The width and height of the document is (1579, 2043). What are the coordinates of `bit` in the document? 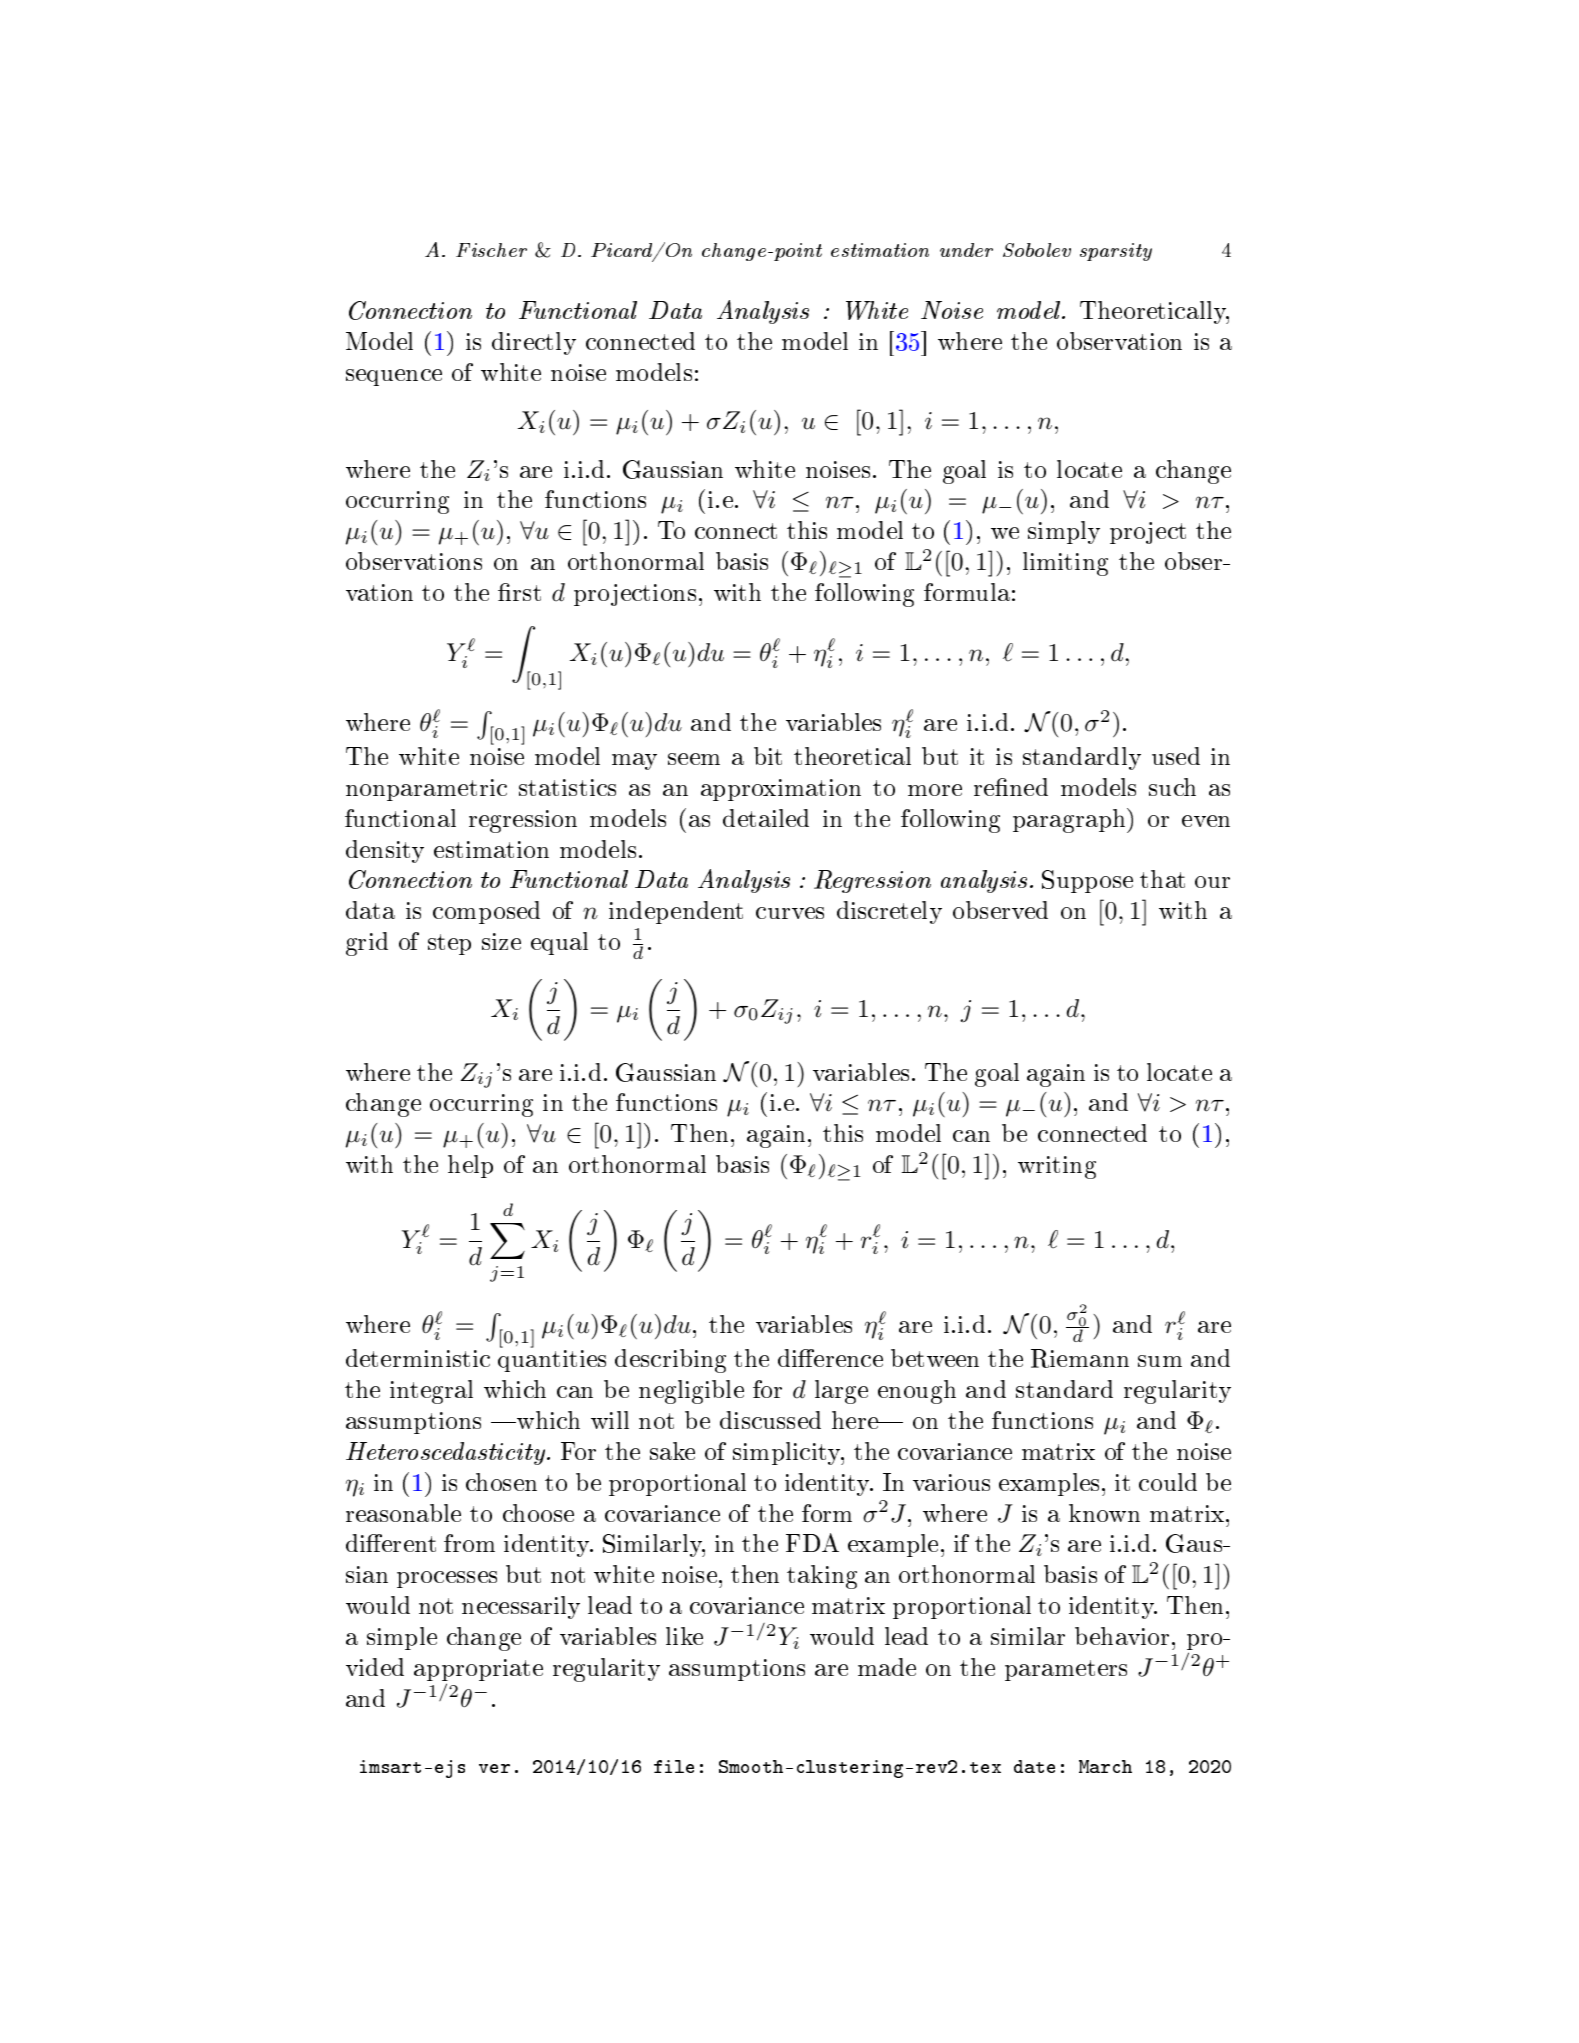 It's located at (768, 756).
